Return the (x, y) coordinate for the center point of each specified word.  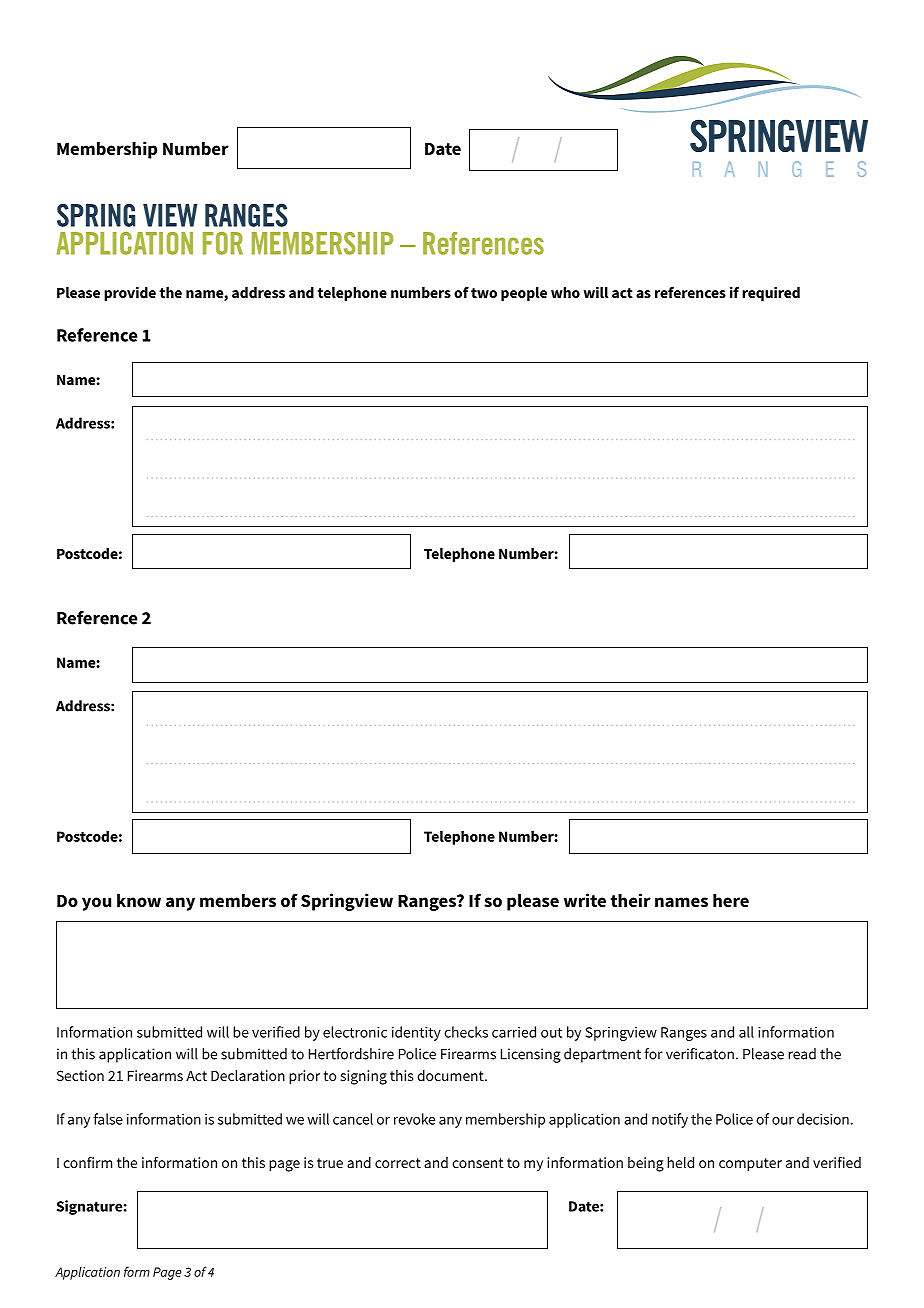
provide (130, 294)
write (585, 900)
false (108, 1119)
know (139, 900)
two (484, 293)
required (771, 294)
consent (477, 1163)
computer (750, 1164)
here (731, 900)
